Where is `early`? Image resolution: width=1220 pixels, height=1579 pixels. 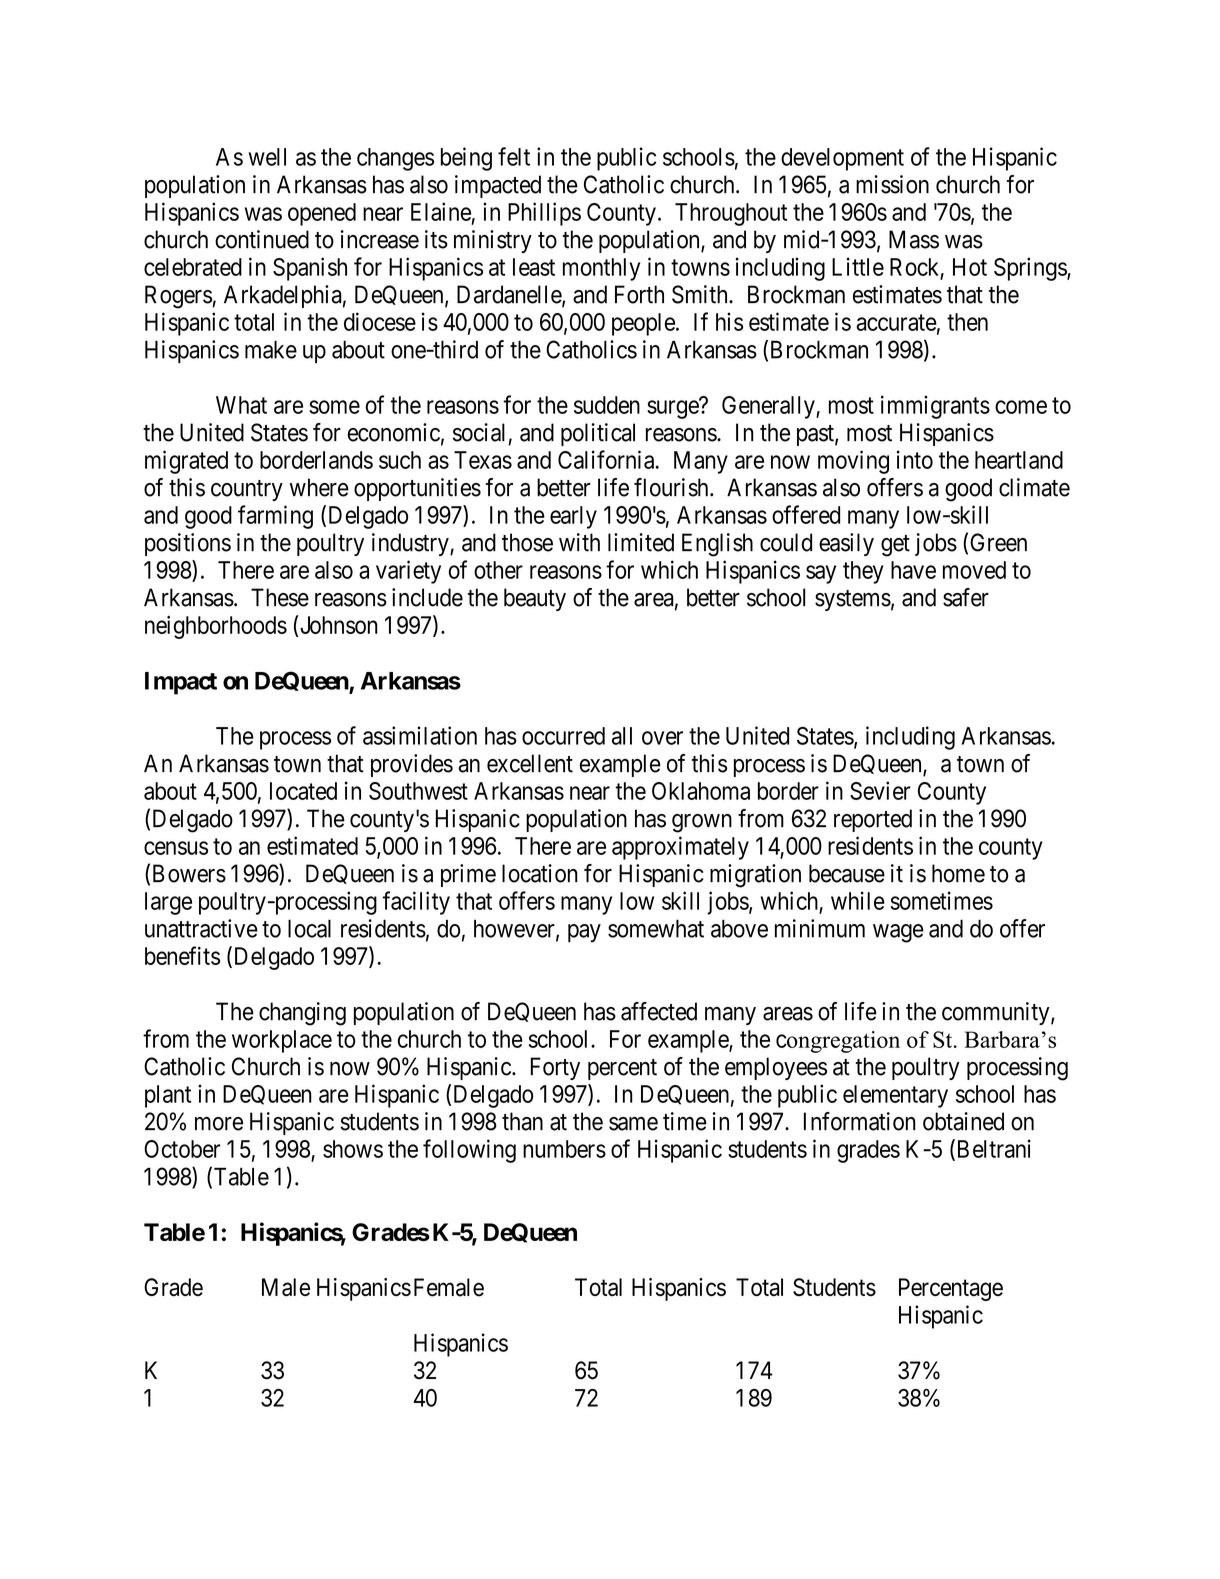
early is located at coordinates (573, 517).
